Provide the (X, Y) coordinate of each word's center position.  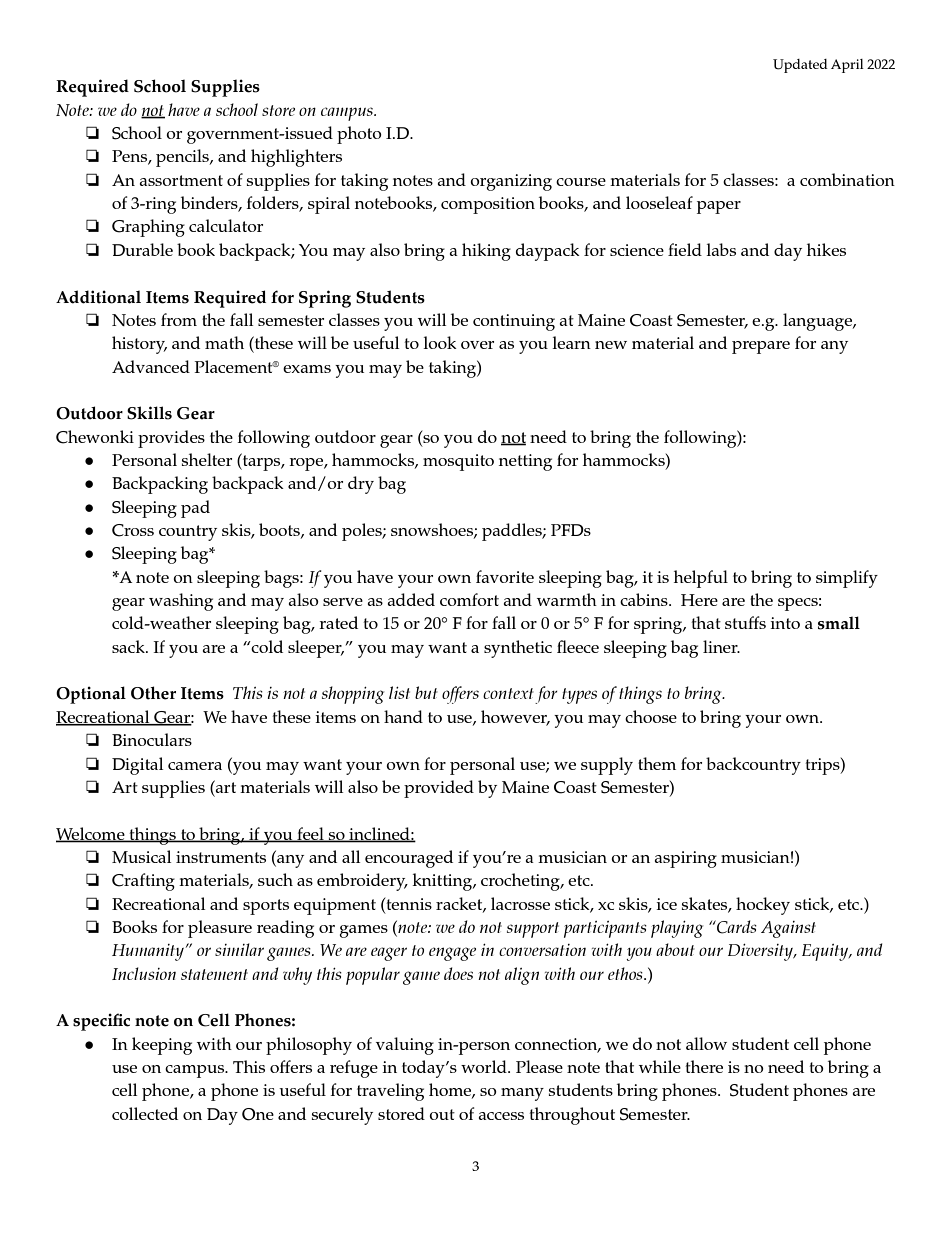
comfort (469, 599)
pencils (183, 158)
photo (359, 135)
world (485, 1066)
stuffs (745, 622)
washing (181, 602)
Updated (800, 66)
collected (145, 1113)
